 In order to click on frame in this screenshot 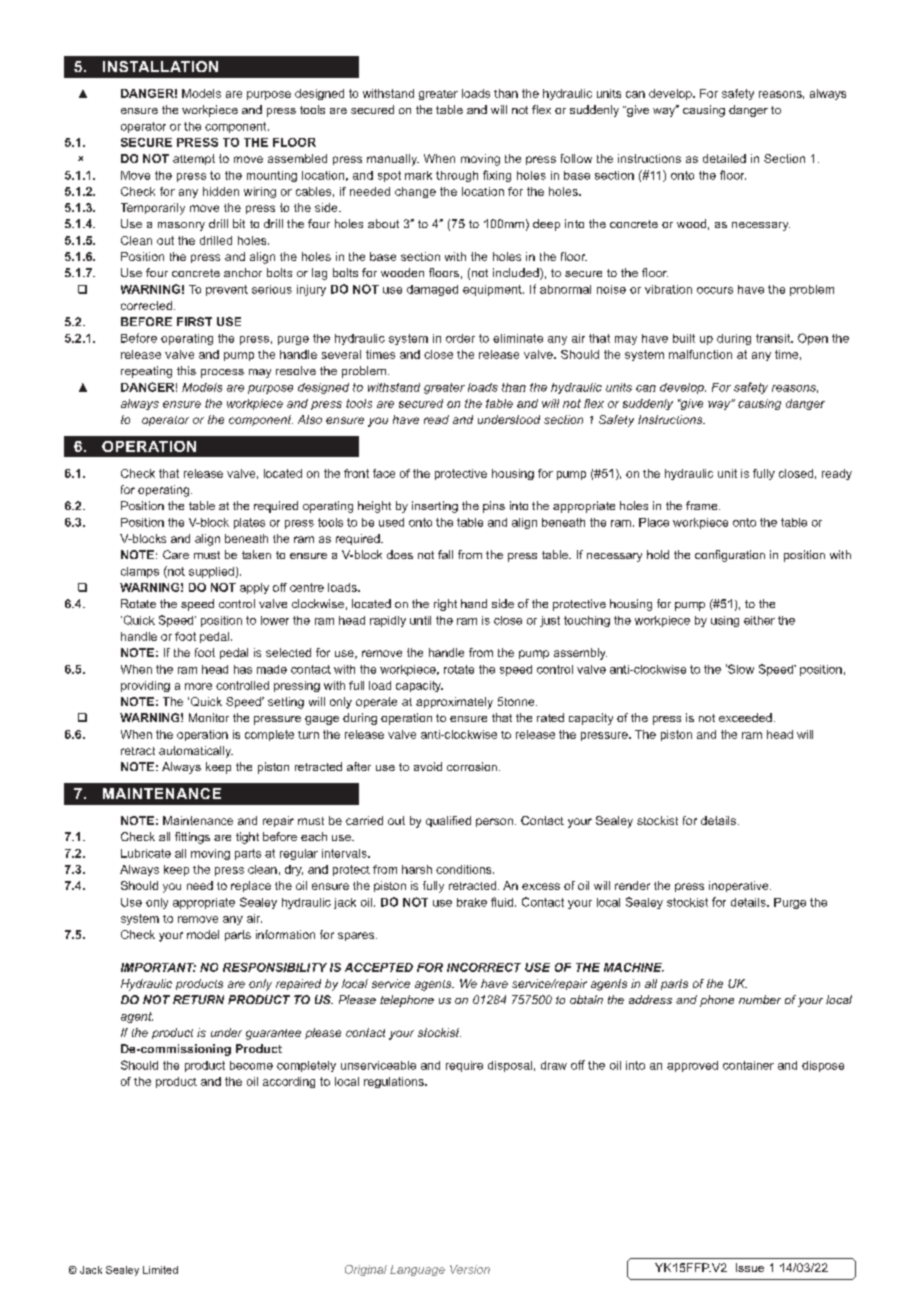, I will do `click(703, 505)`.
